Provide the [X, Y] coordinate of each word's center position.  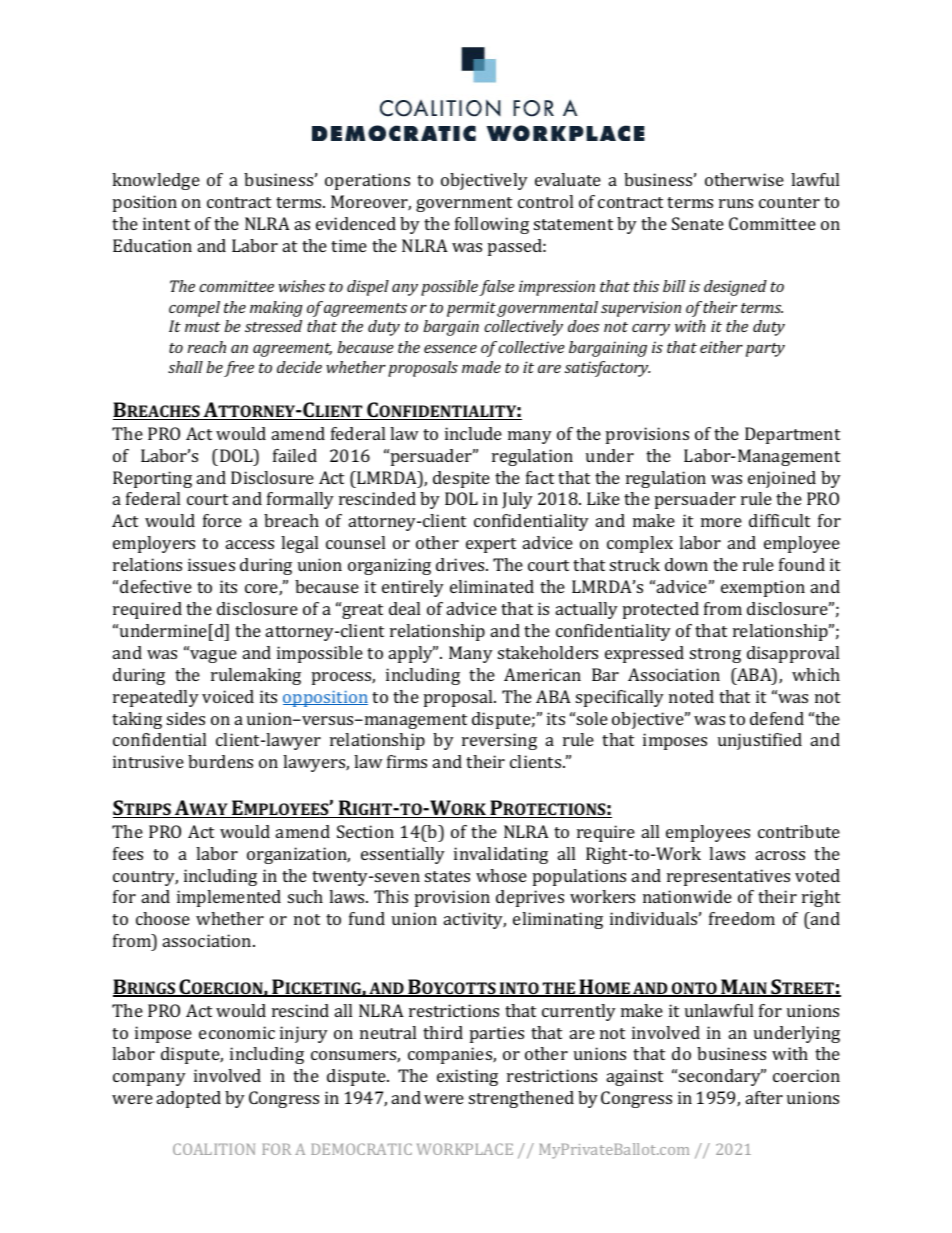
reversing [499, 741]
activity [475, 920]
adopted [189, 1099]
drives [461, 564]
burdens [220, 761]
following [492, 225]
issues [211, 564]
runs [736, 203]
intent [166, 223]
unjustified [760, 741]
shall [185, 367]
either [721, 347]
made [481, 367]
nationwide [687, 896]
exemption [763, 588]
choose [163, 918]
